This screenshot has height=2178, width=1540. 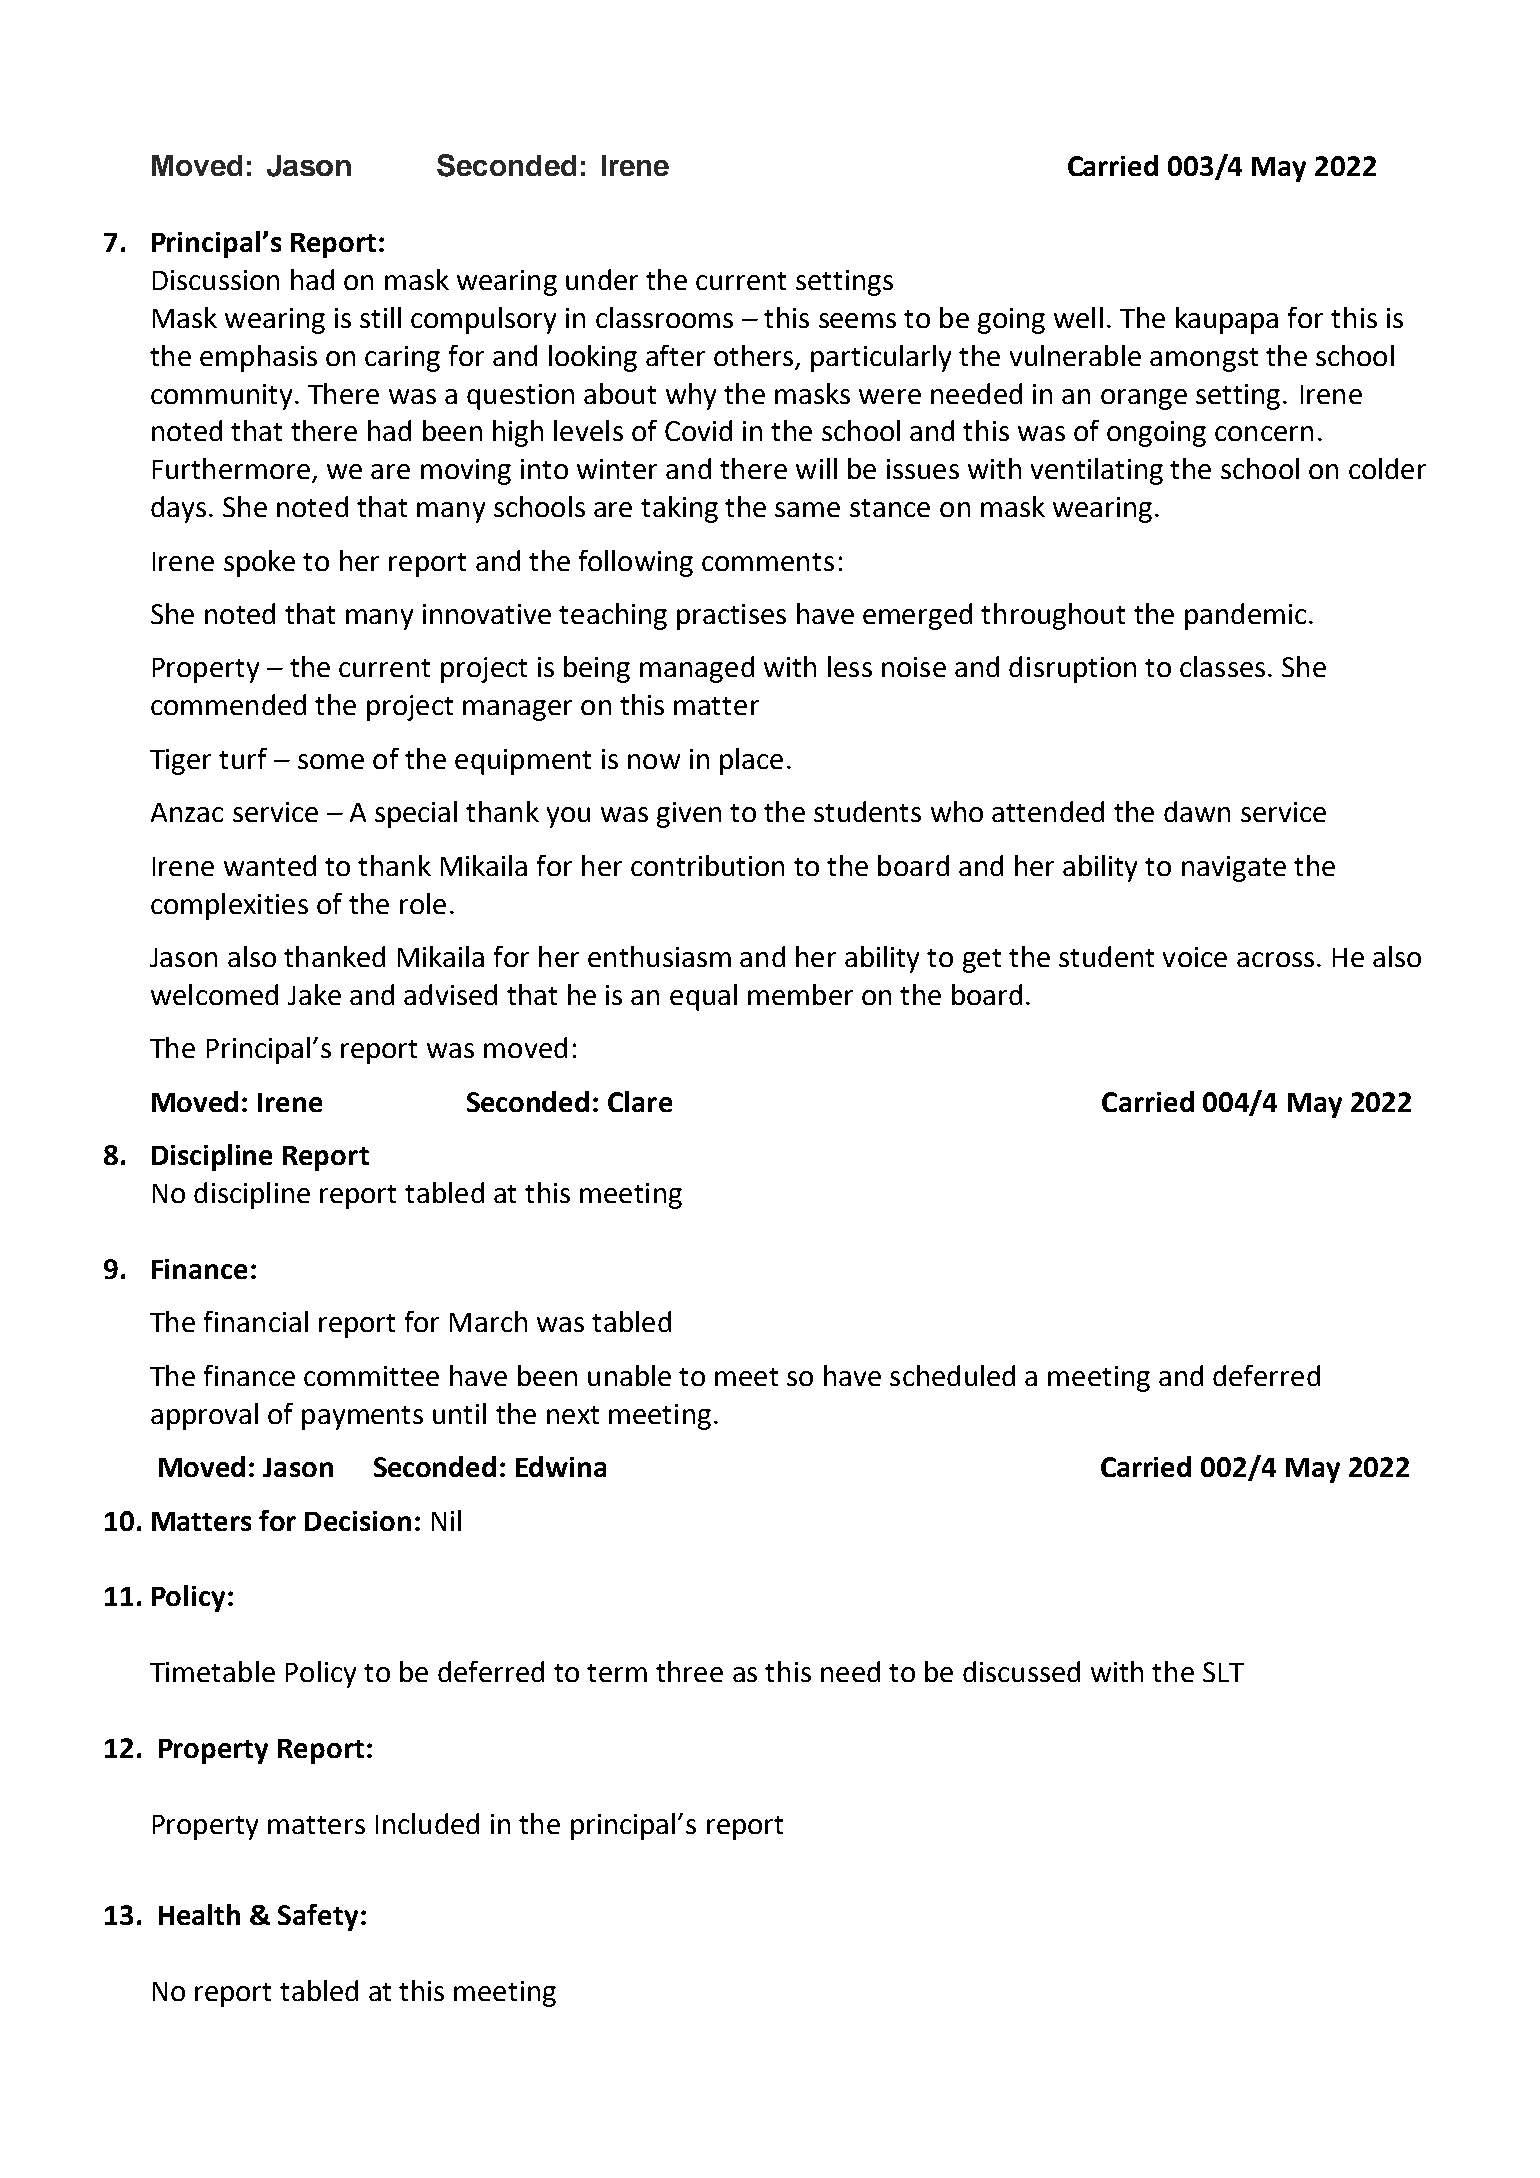 What do you see at coordinates (259, 563) in the screenshot?
I see `spoke` at bounding box center [259, 563].
